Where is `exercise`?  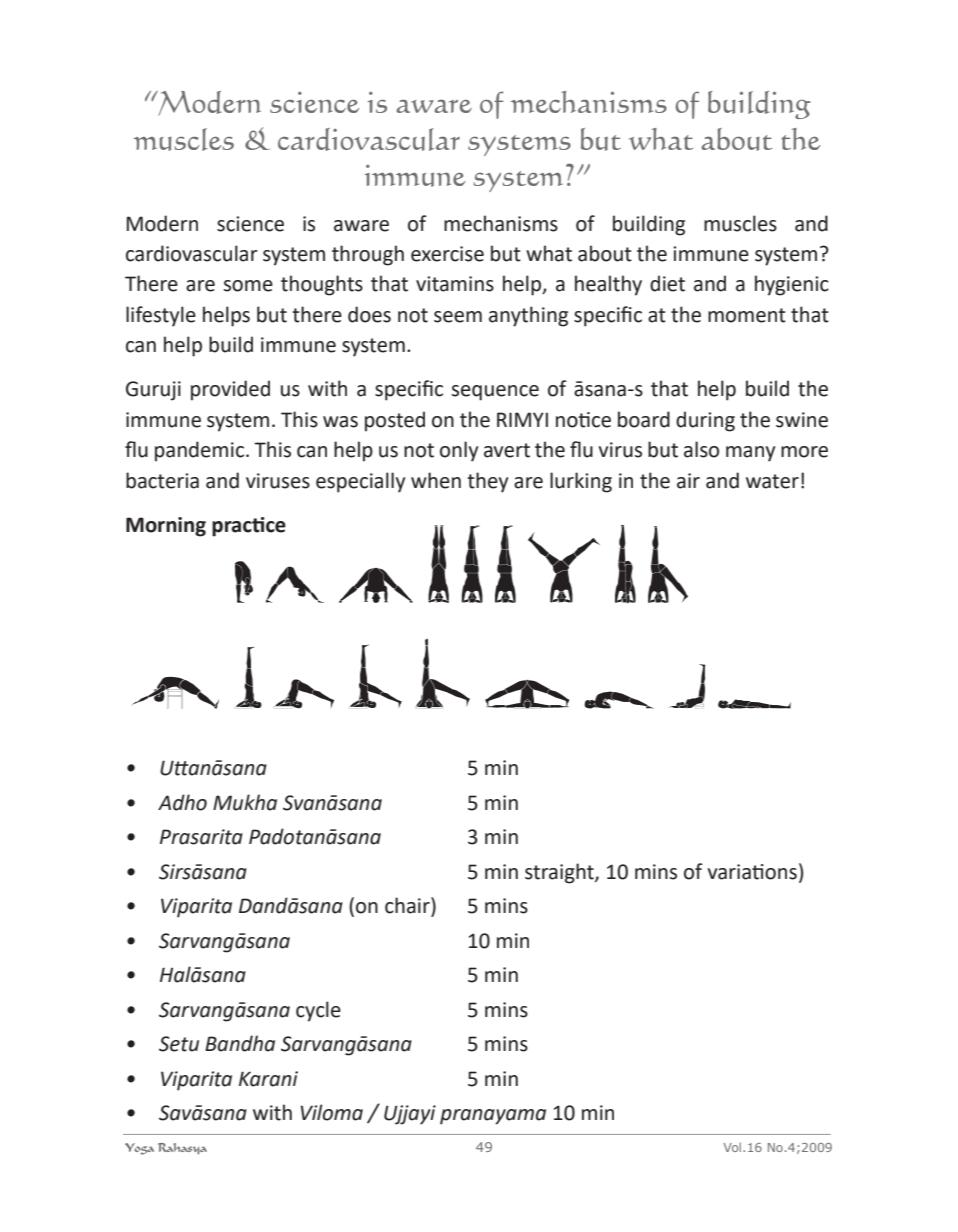 exercise is located at coordinates (447, 254).
